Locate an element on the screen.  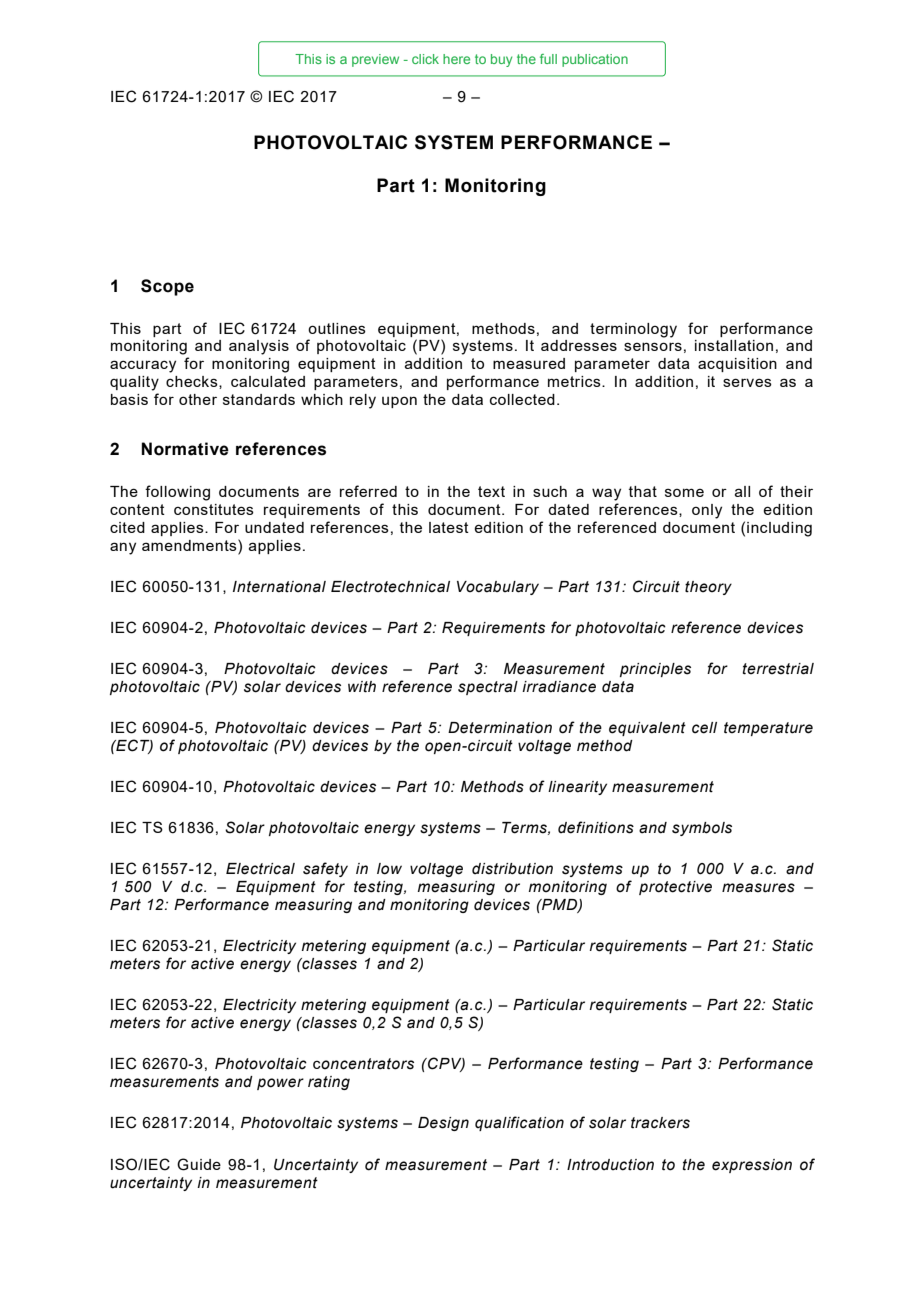
installation is located at coordinates (734, 345).
